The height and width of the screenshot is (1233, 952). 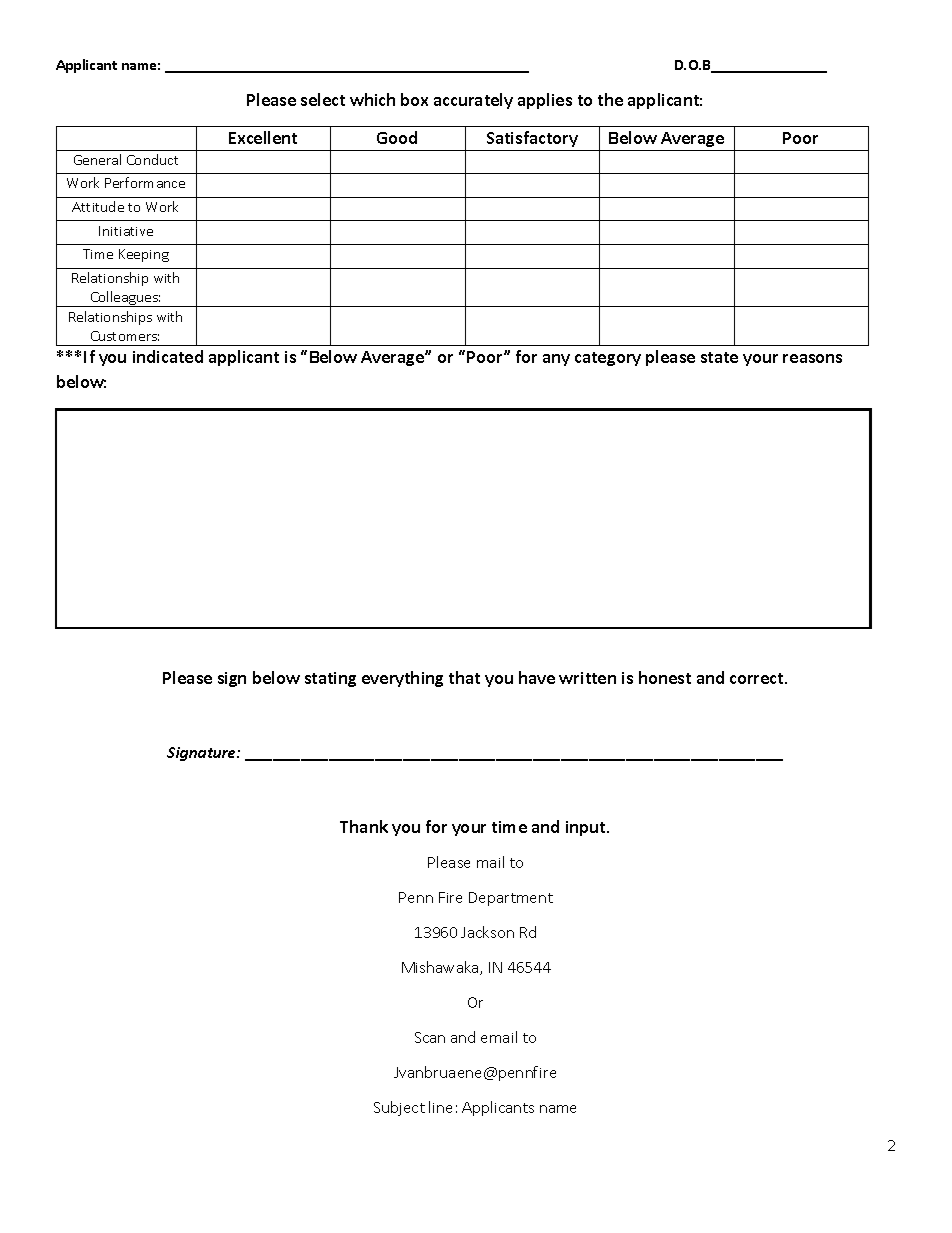 I want to click on any, so click(x=556, y=360).
